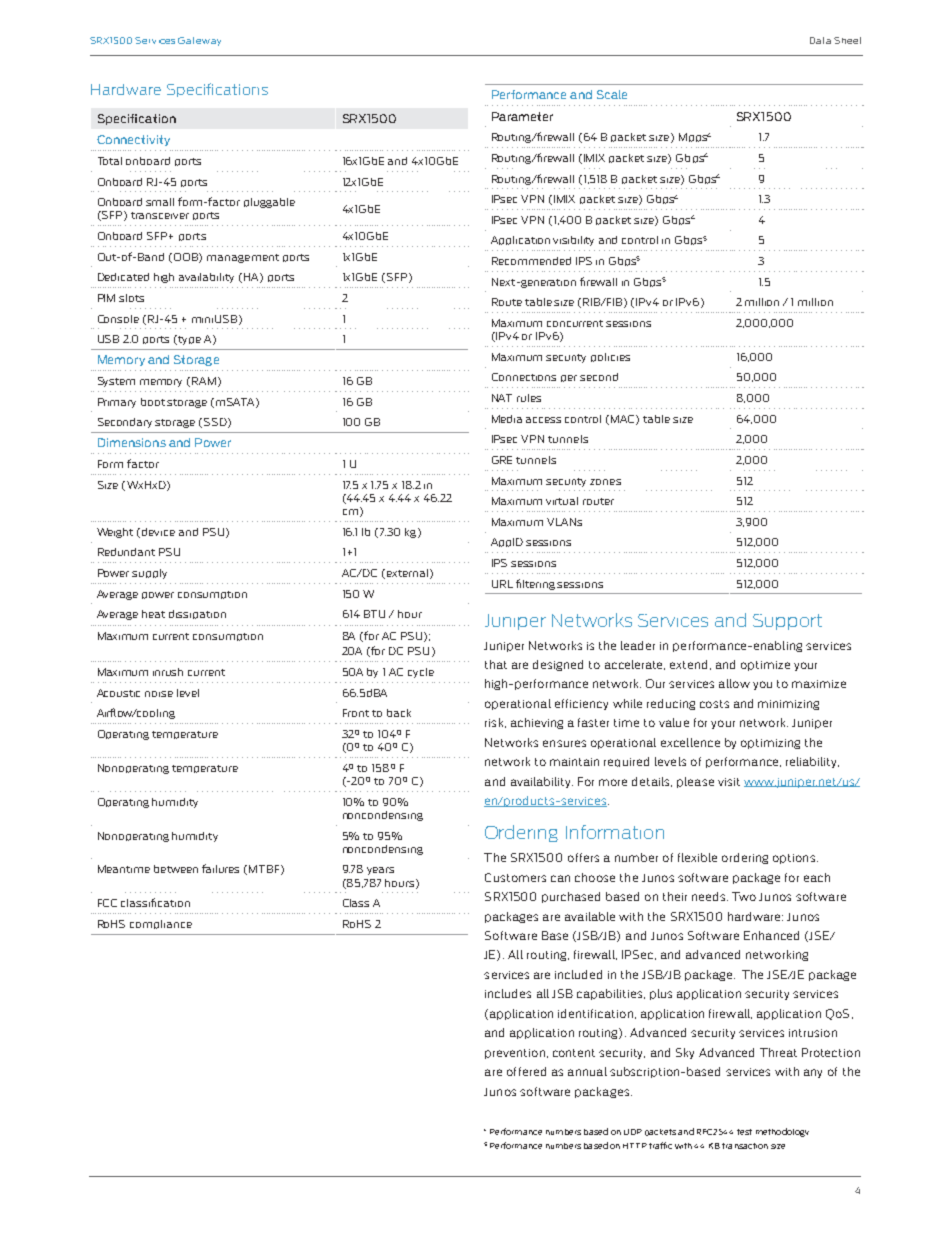  Describe the element at coordinates (495, 723) in the screenshot. I see `risk` at that location.
